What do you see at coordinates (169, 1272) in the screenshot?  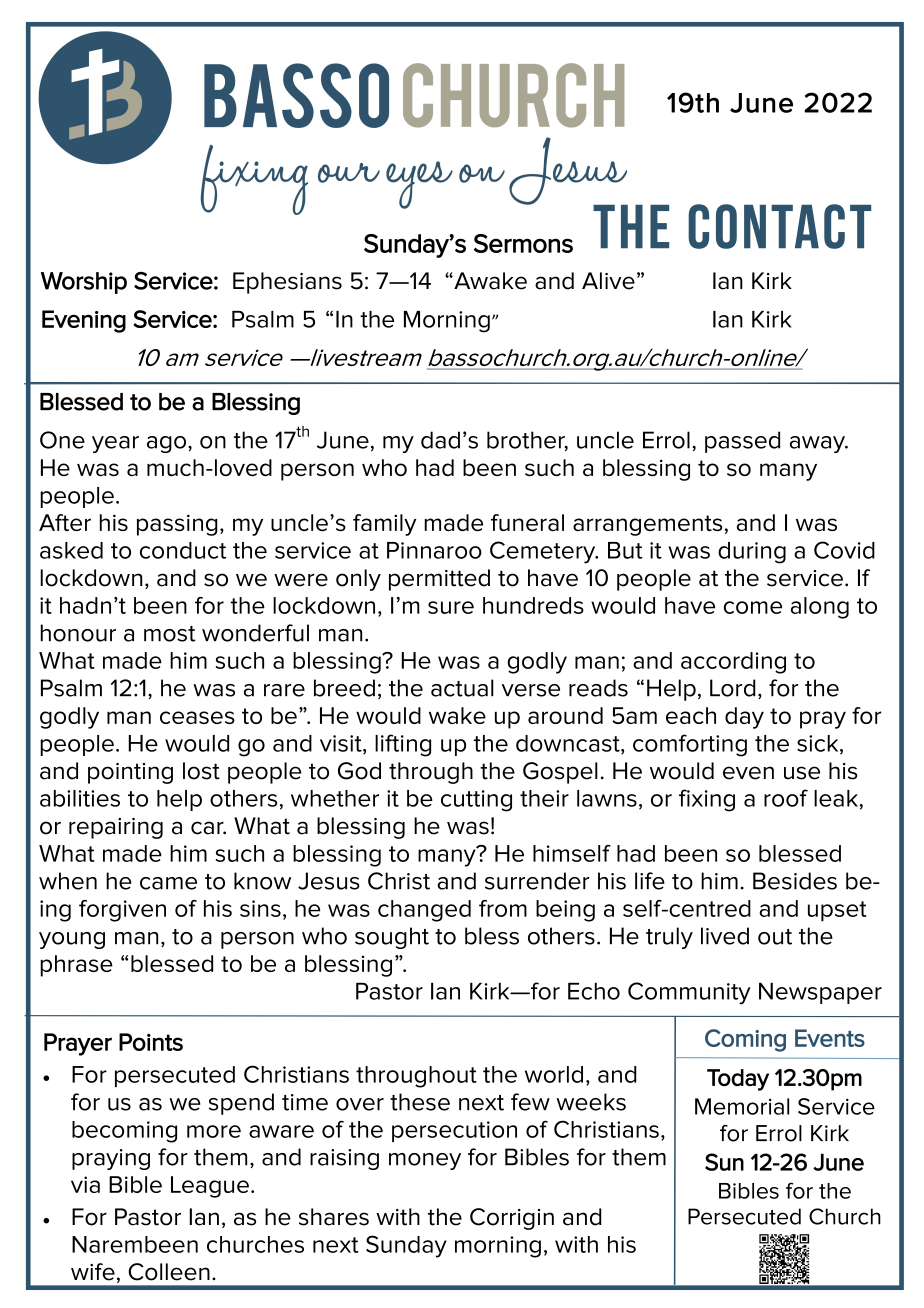 I see `Colleen` at bounding box center [169, 1272].
